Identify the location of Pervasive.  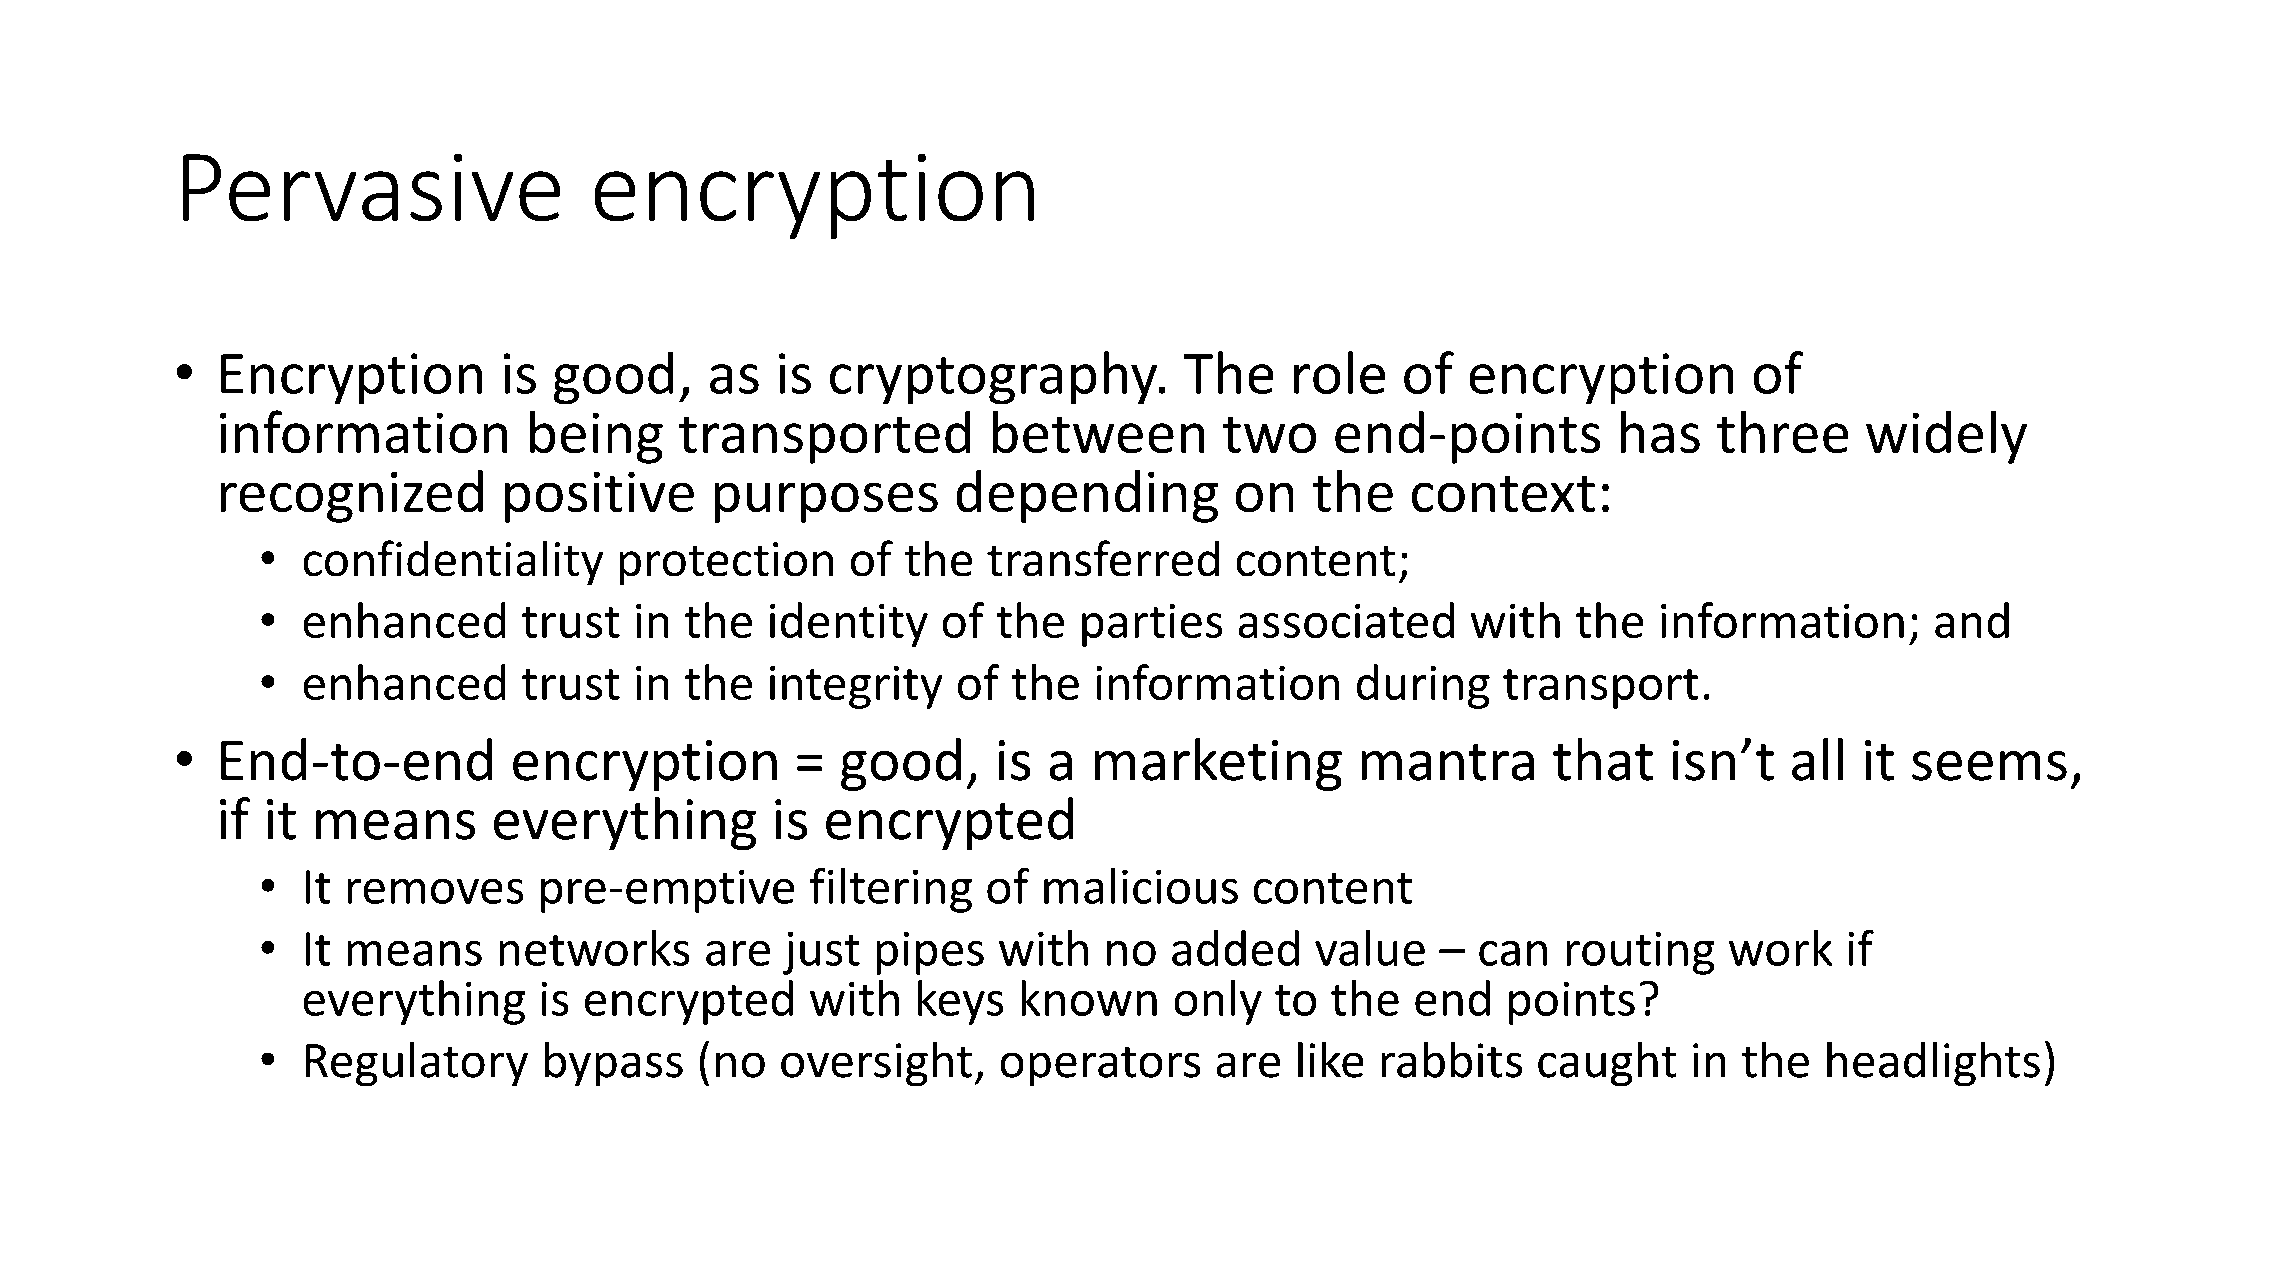
(372, 187).
